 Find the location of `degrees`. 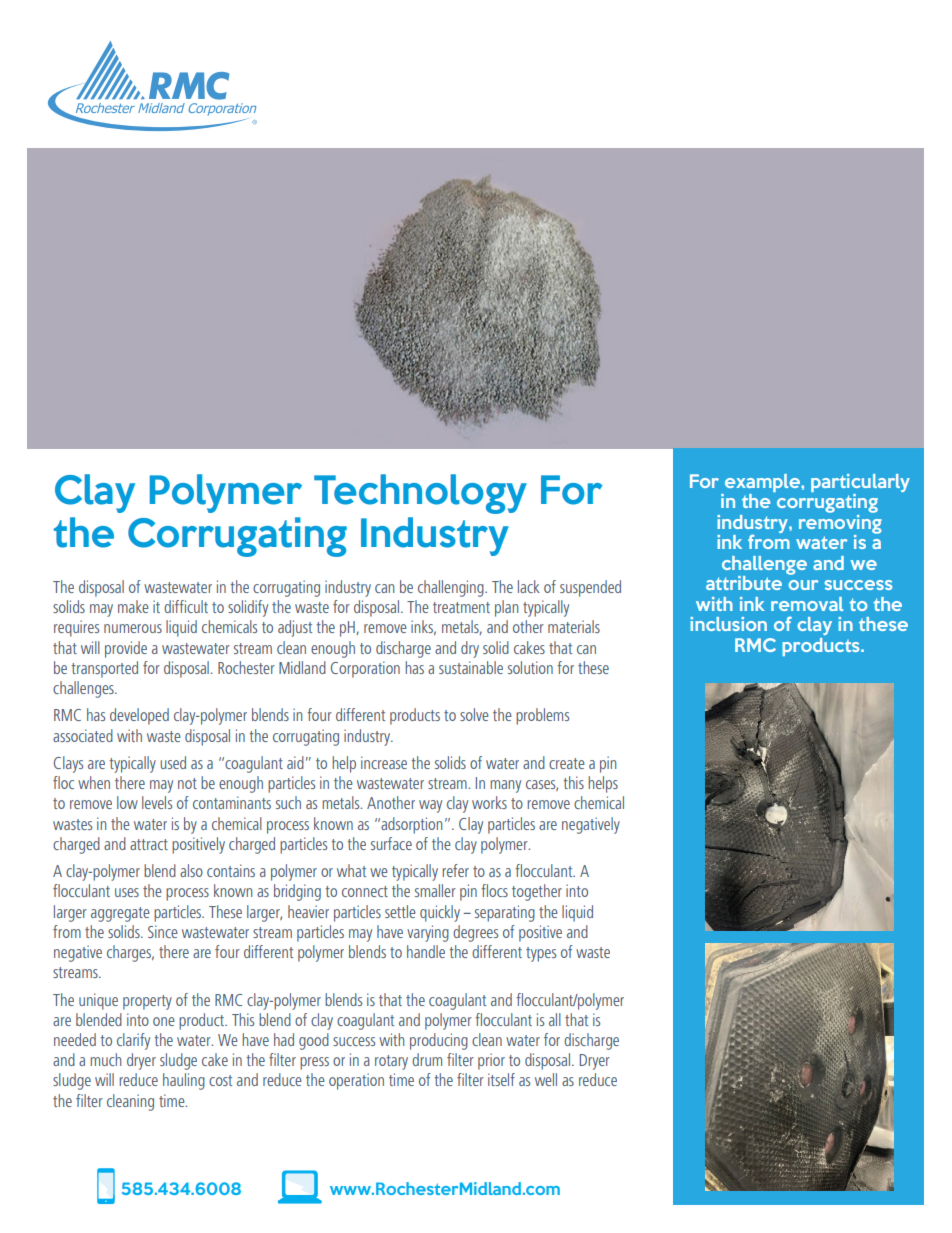

degrees is located at coordinates (475, 933).
